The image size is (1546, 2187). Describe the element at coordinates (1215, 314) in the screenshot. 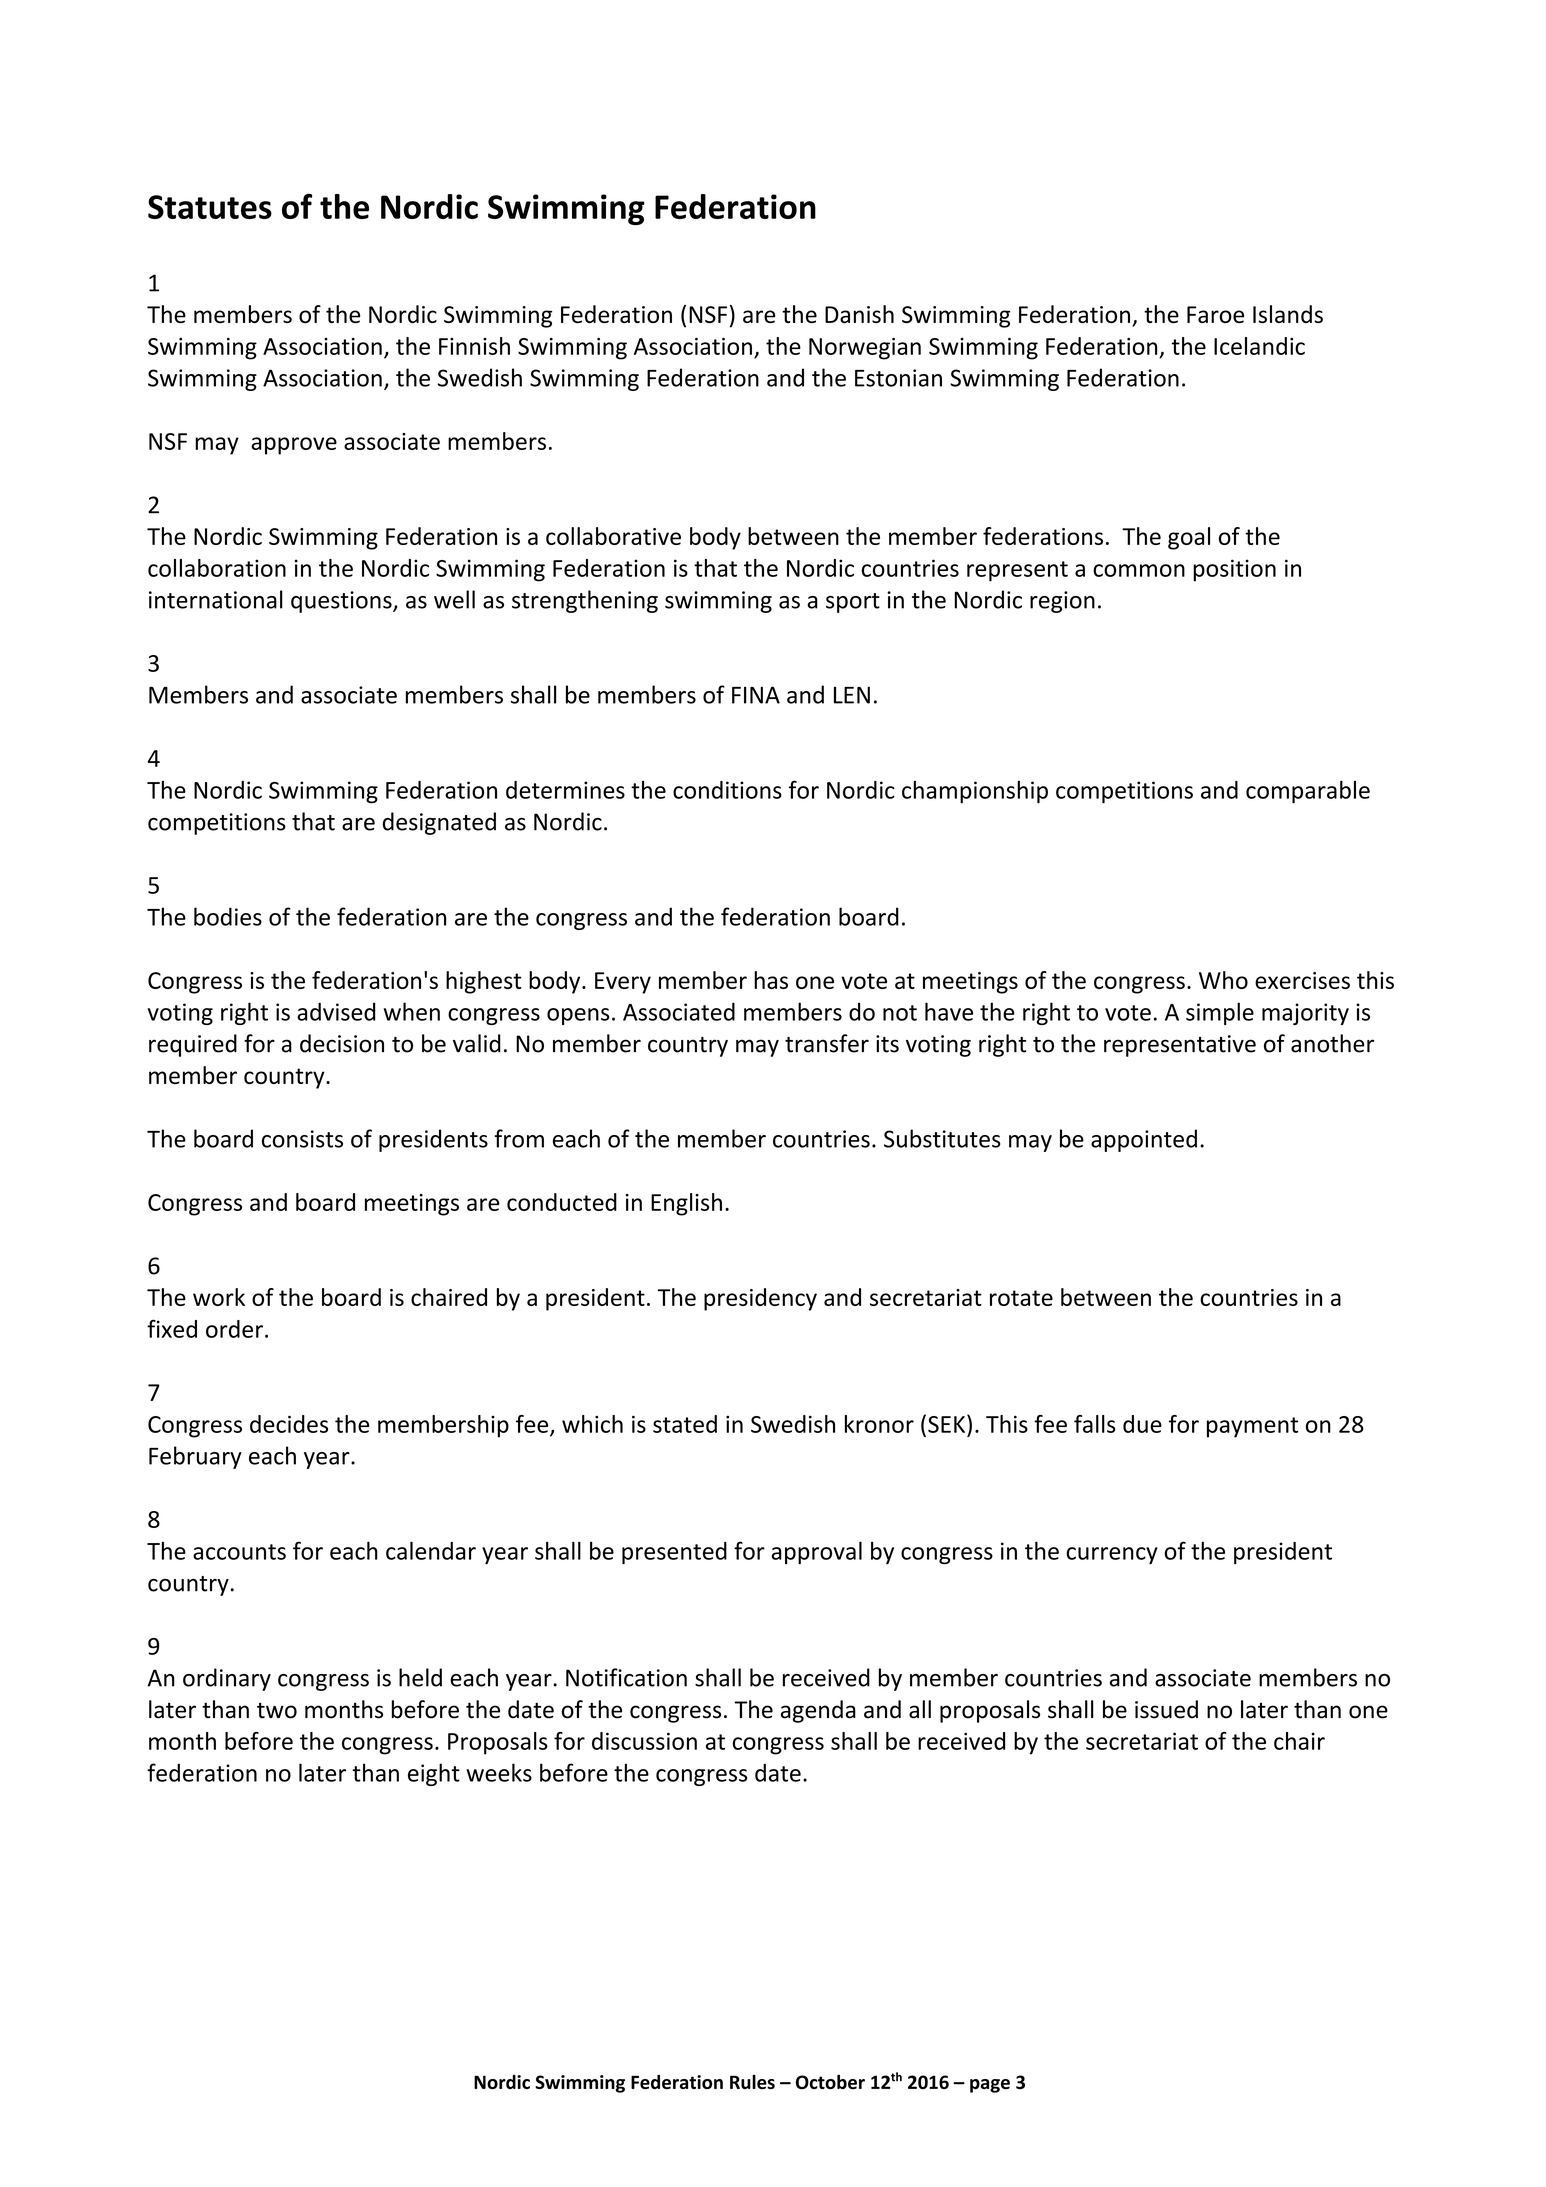

I see `Faroe` at that location.
